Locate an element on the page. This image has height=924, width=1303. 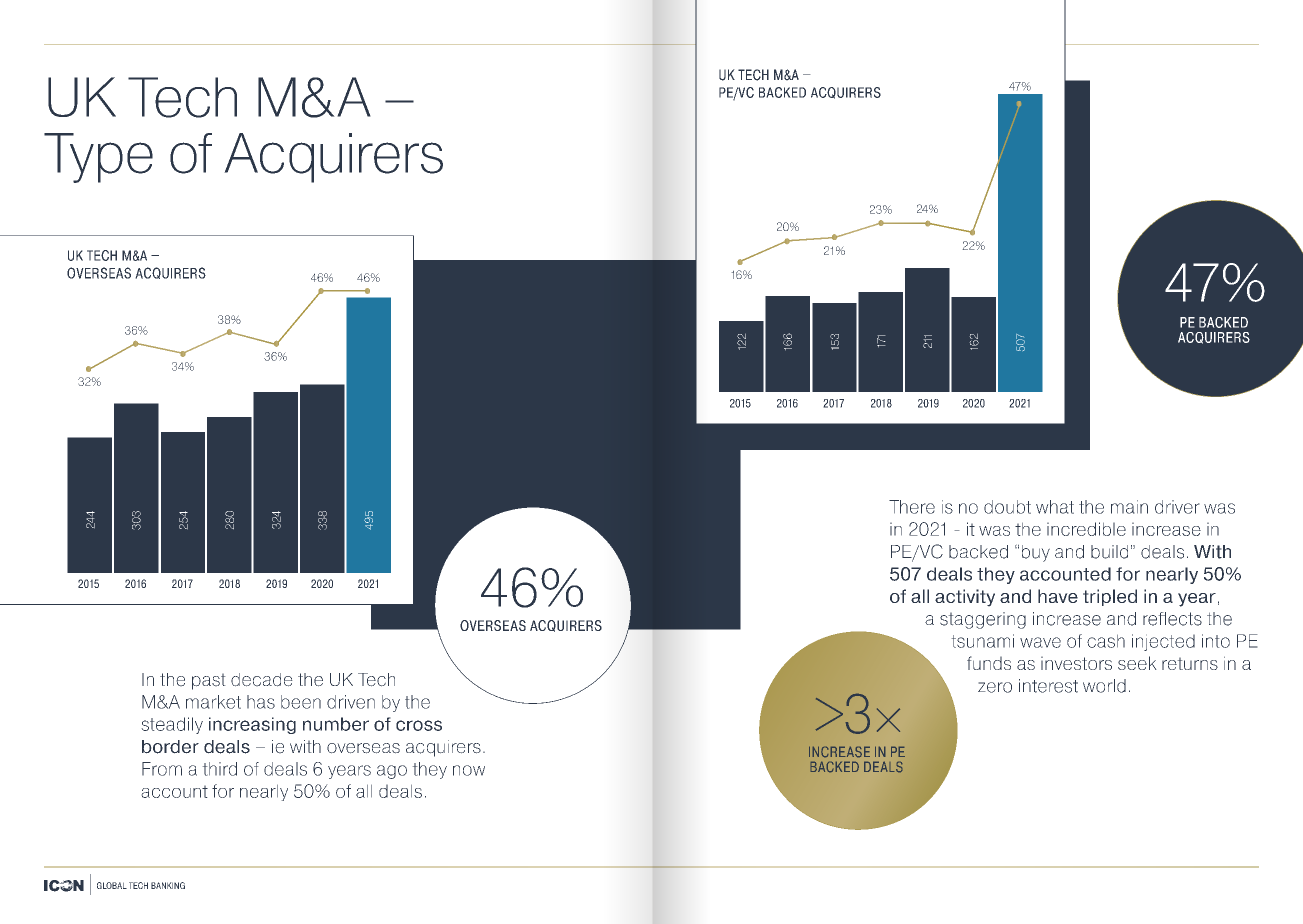
doubt is located at coordinates (1007, 507).
